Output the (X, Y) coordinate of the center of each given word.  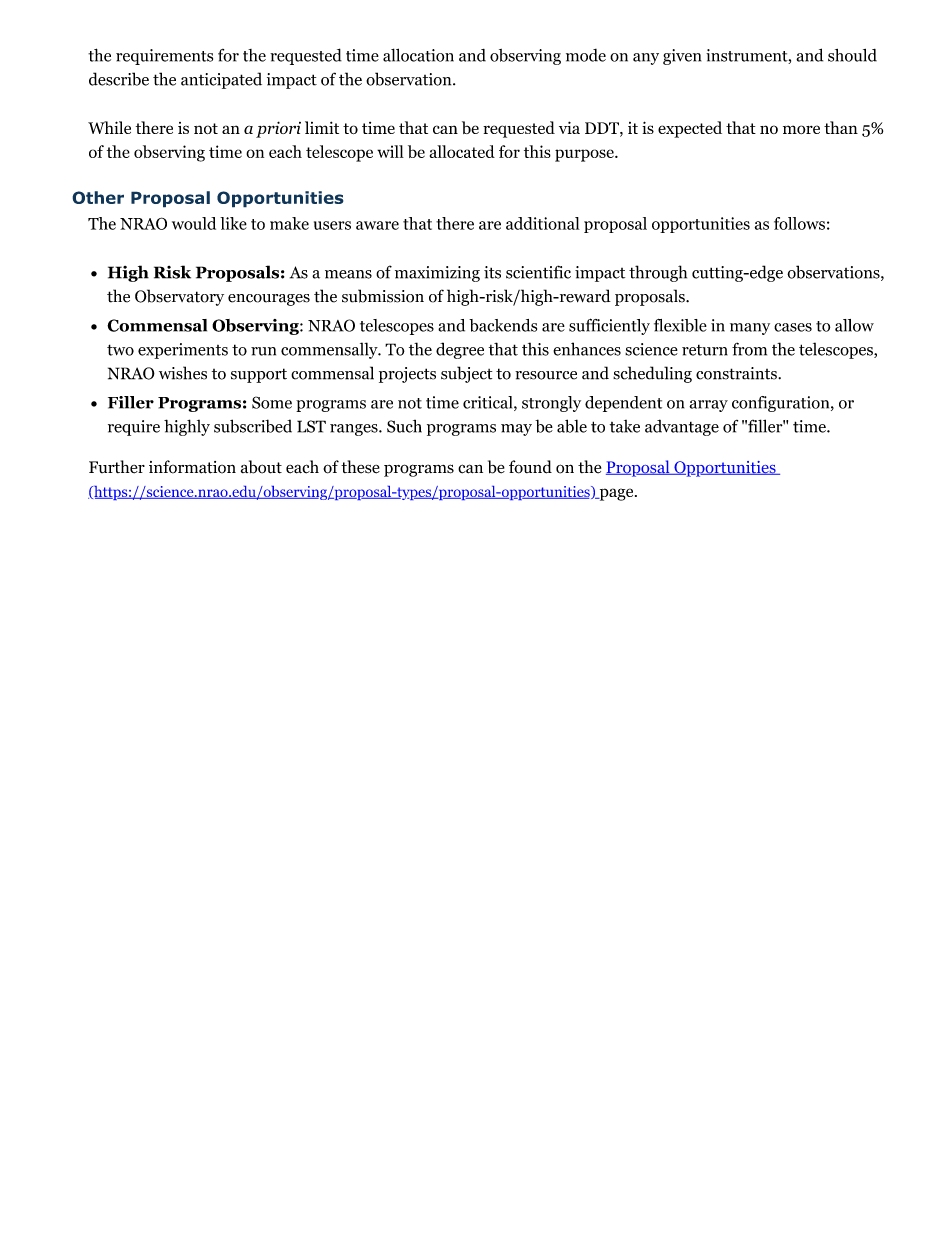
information (192, 467)
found (530, 467)
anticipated (221, 80)
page (616, 494)
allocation (418, 55)
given (682, 57)
